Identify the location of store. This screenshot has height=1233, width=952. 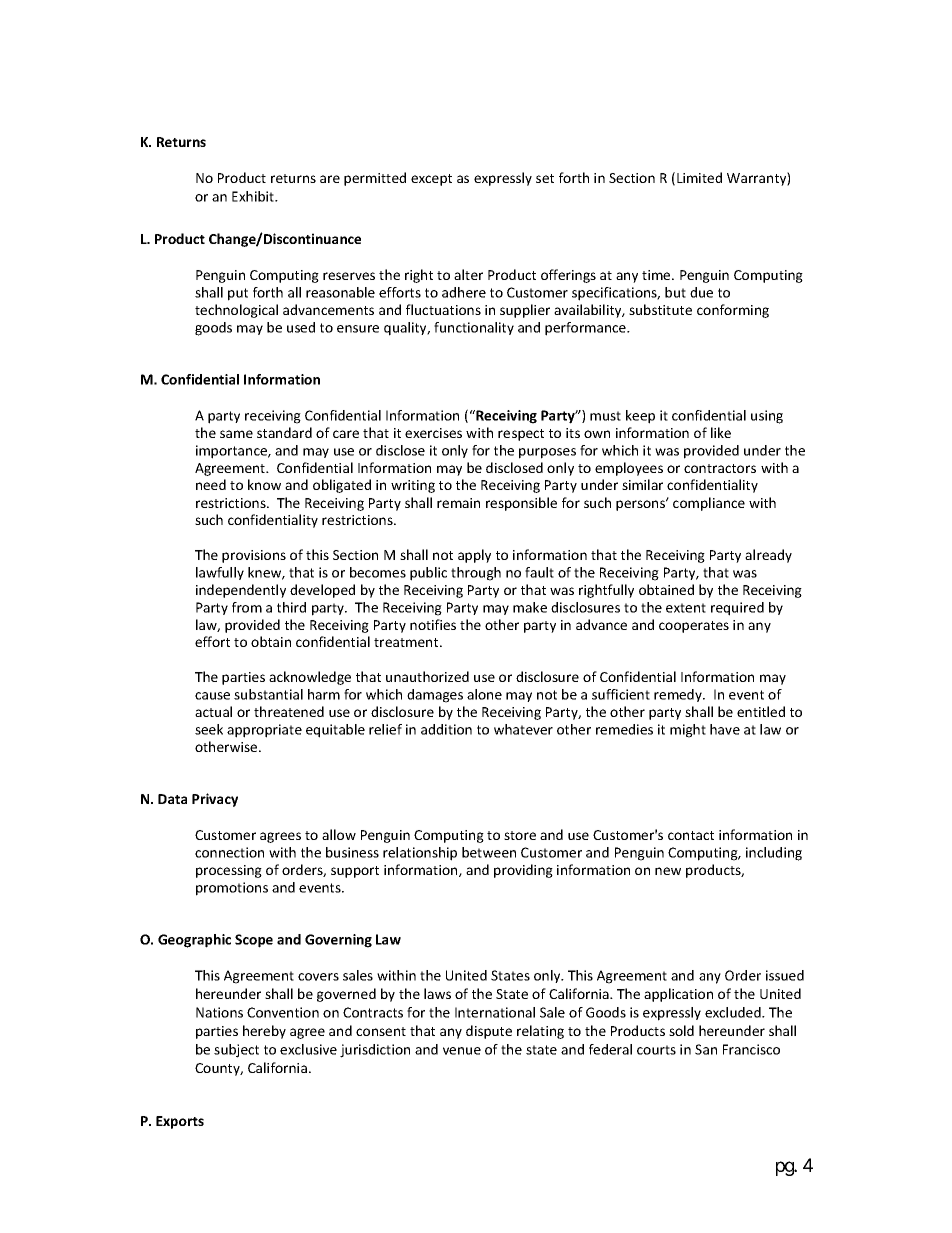
(520, 835).
